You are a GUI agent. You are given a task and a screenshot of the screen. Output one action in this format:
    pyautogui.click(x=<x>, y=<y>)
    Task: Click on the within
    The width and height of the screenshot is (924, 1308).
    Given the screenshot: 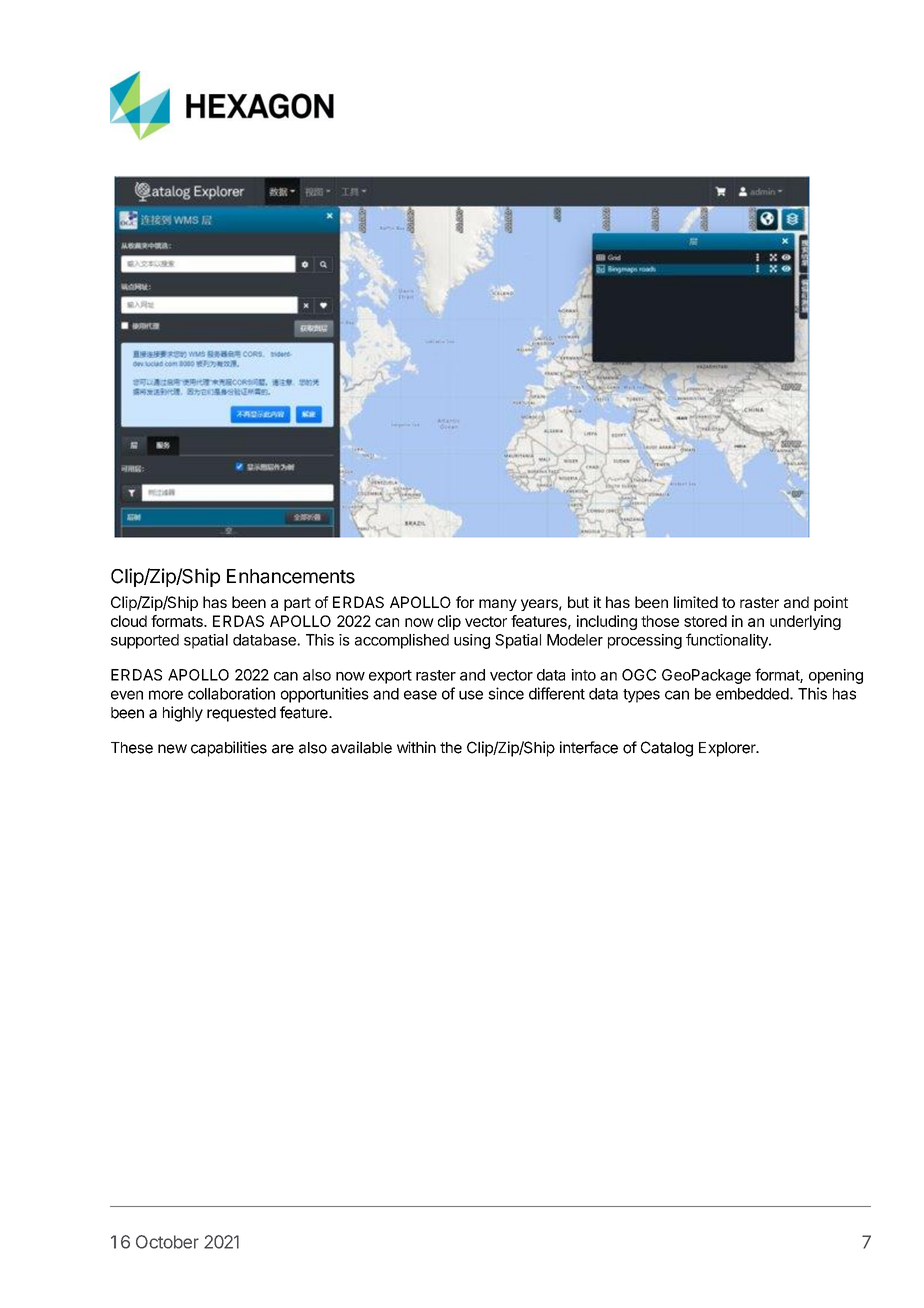 What is the action you would take?
    pyautogui.click(x=416, y=747)
